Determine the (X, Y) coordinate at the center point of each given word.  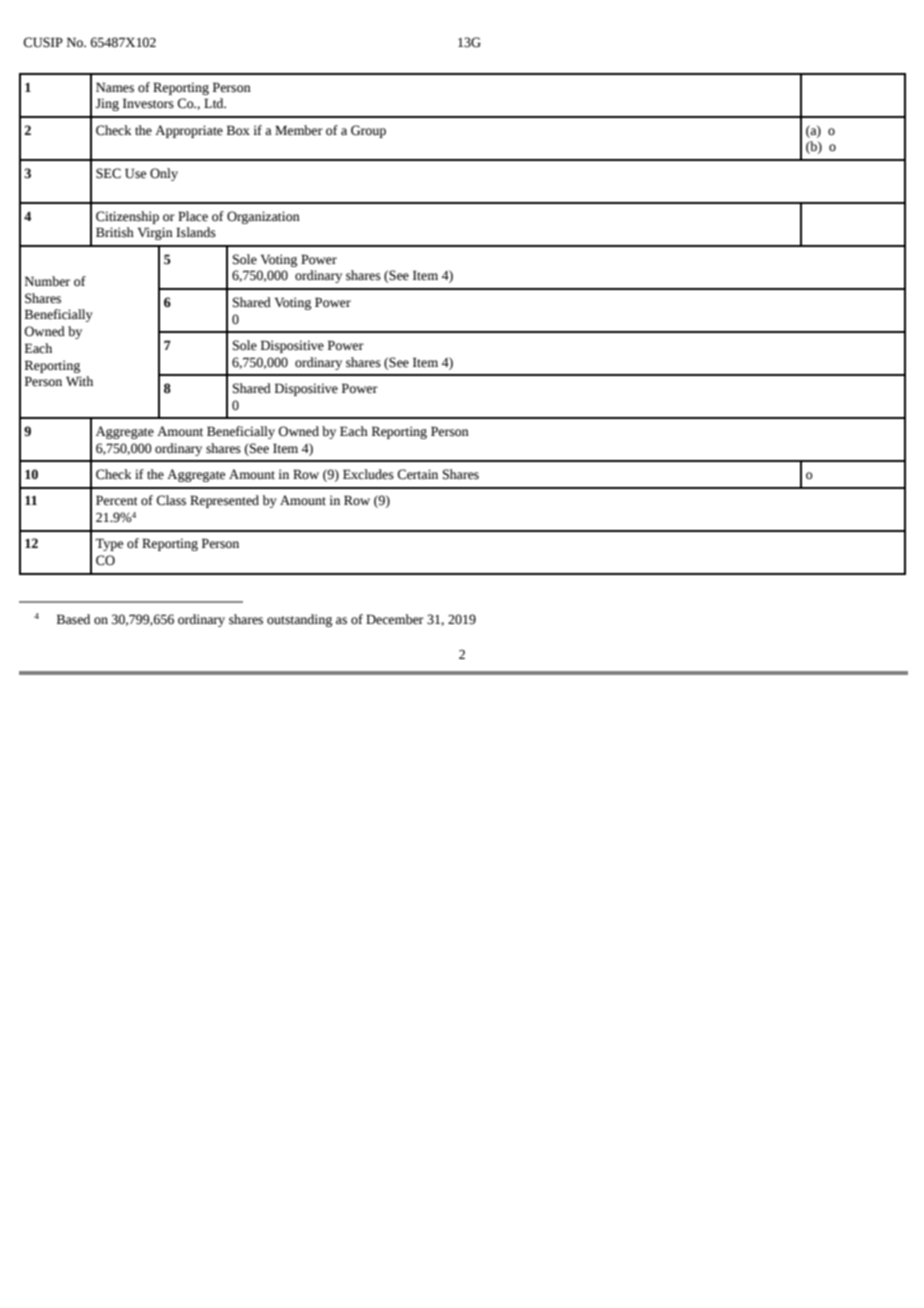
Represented (224, 501)
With (79, 381)
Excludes (368, 474)
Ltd (215, 103)
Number (47, 281)
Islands (196, 232)
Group (368, 131)
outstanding (299, 620)
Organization (263, 217)
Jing (107, 104)
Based (73, 619)
